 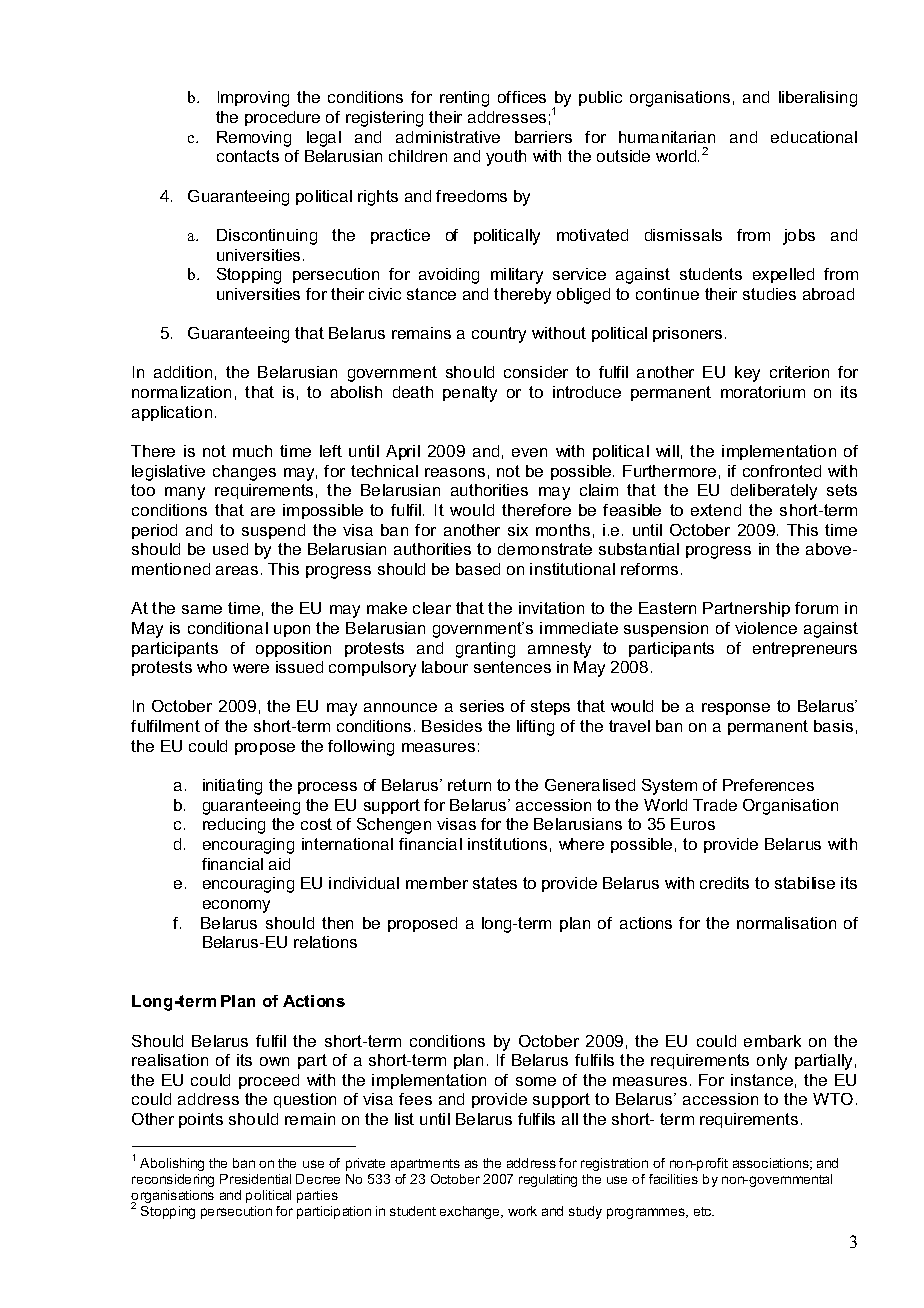 I want to click on youth, so click(x=506, y=158).
